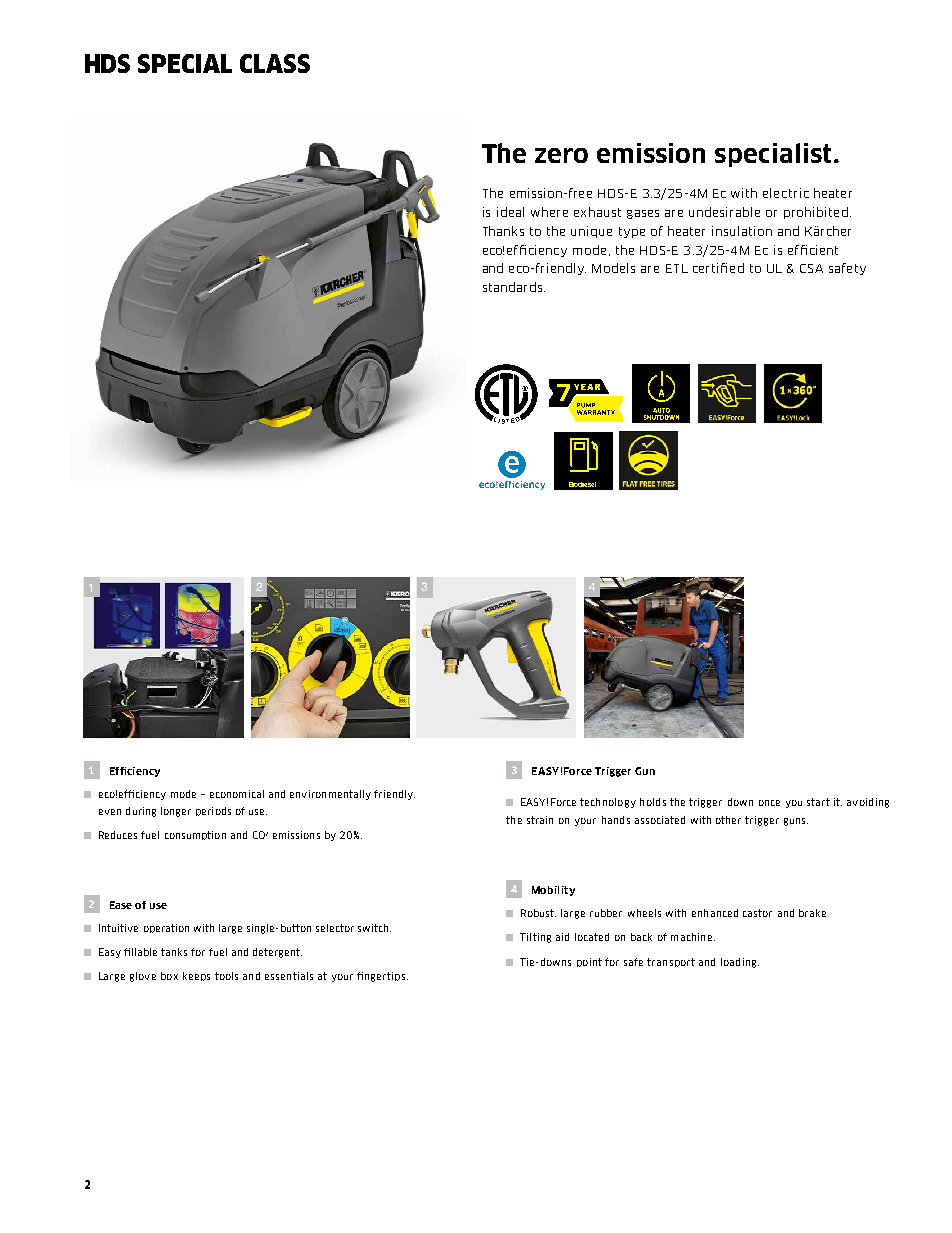 The height and width of the screenshot is (1233, 952). I want to click on tanks, so click(174, 952).
